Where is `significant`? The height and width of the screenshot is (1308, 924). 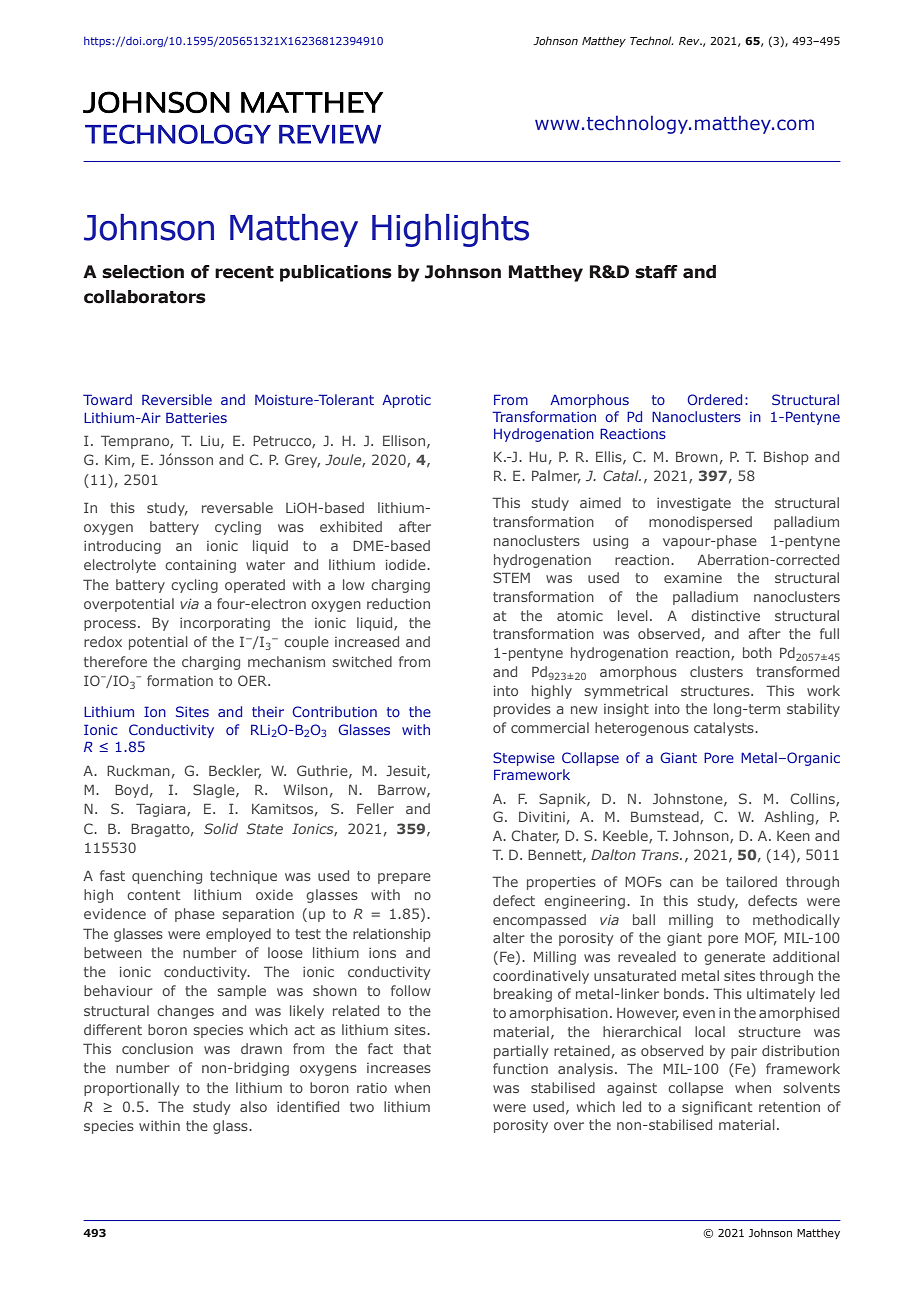 significant is located at coordinates (717, 1108).
